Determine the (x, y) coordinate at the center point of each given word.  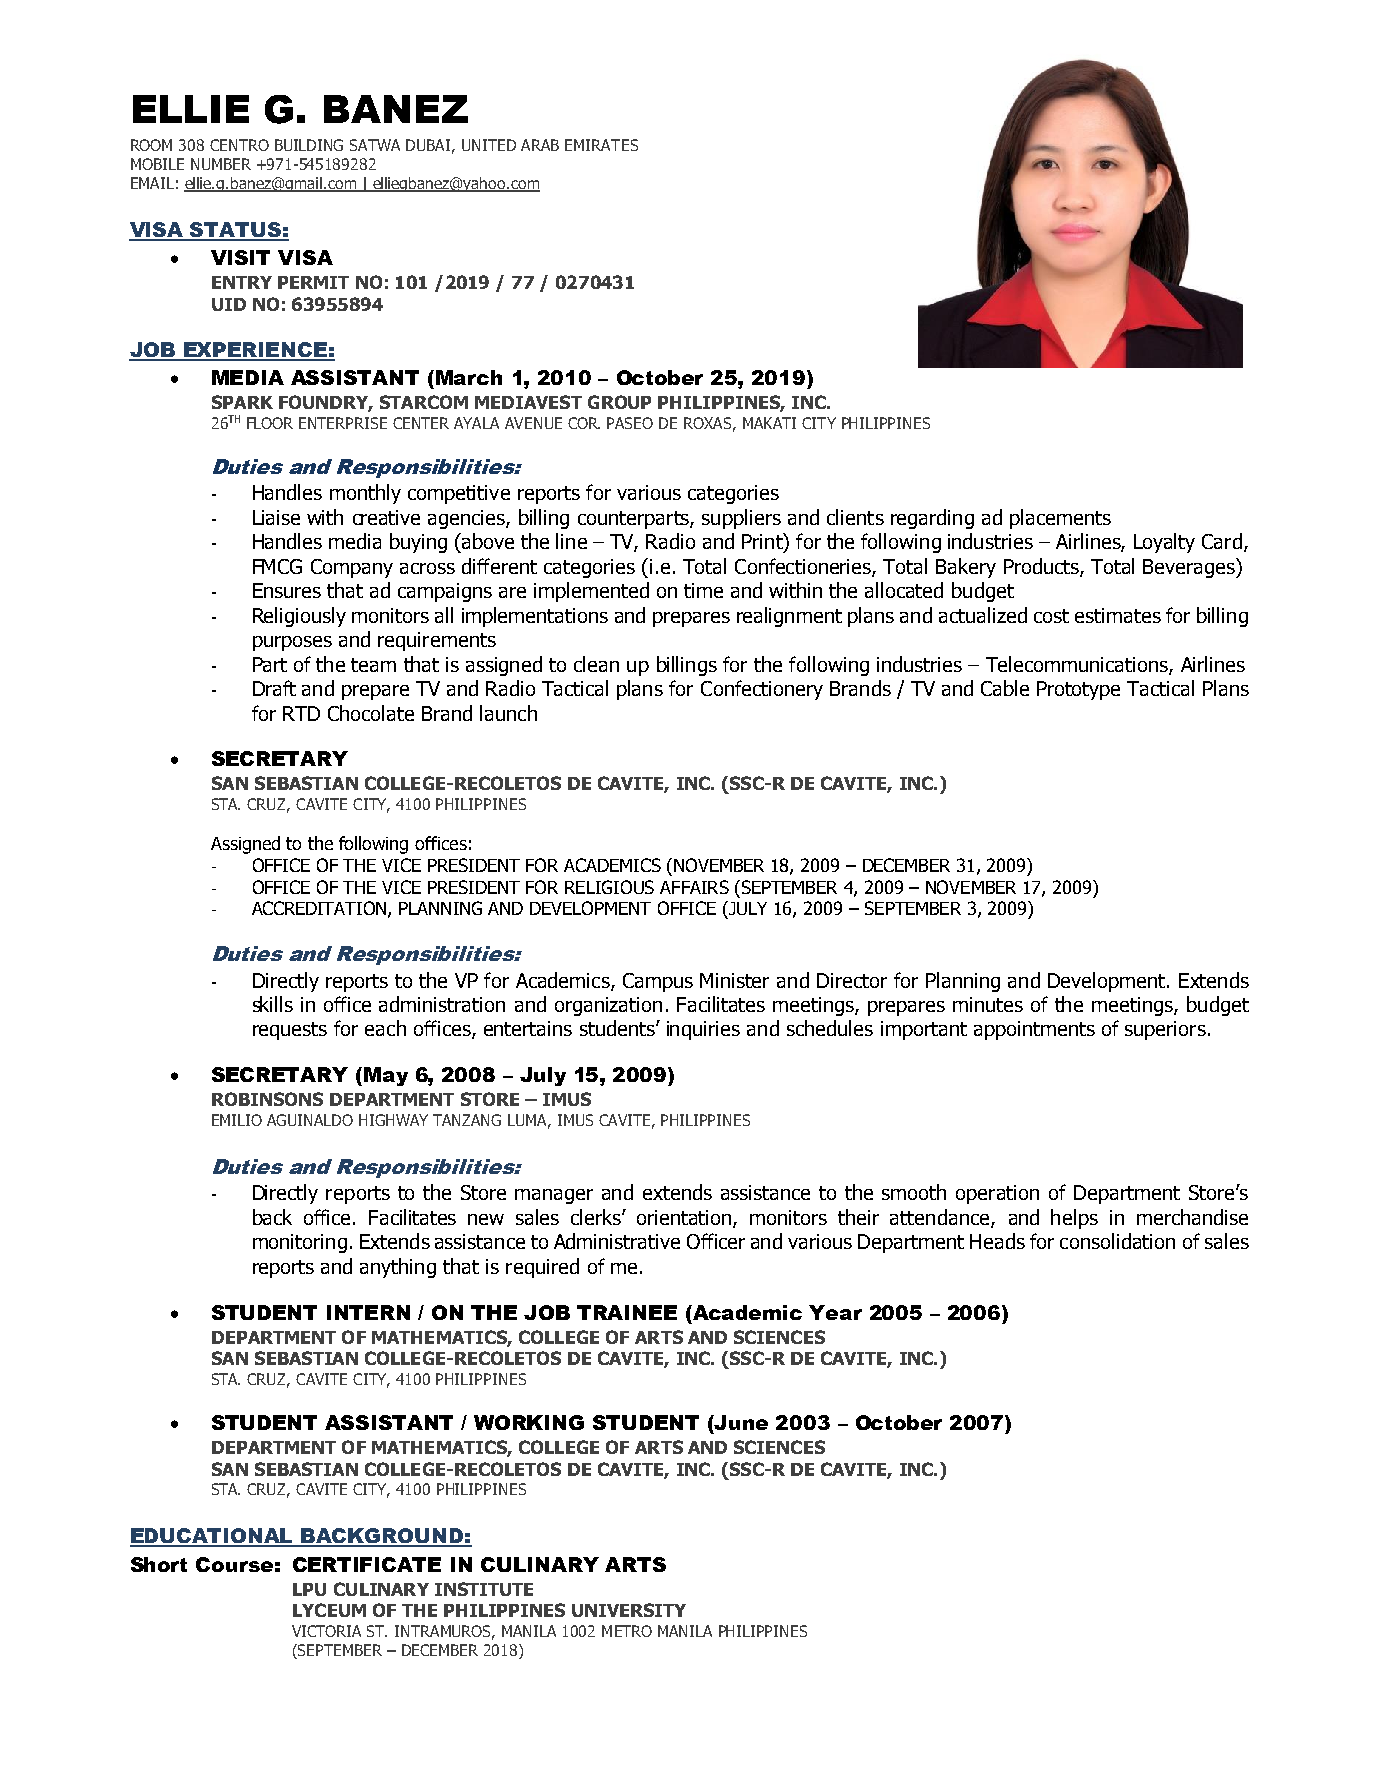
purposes (292, 643)
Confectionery (762, 690)
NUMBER (221, 164)
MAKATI (769, 423)
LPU (309, 1589)
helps (1074, 1219)
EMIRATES (601, 145)
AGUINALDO (310, 1120)
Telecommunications (1078, 665)
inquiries (703, 1030)
